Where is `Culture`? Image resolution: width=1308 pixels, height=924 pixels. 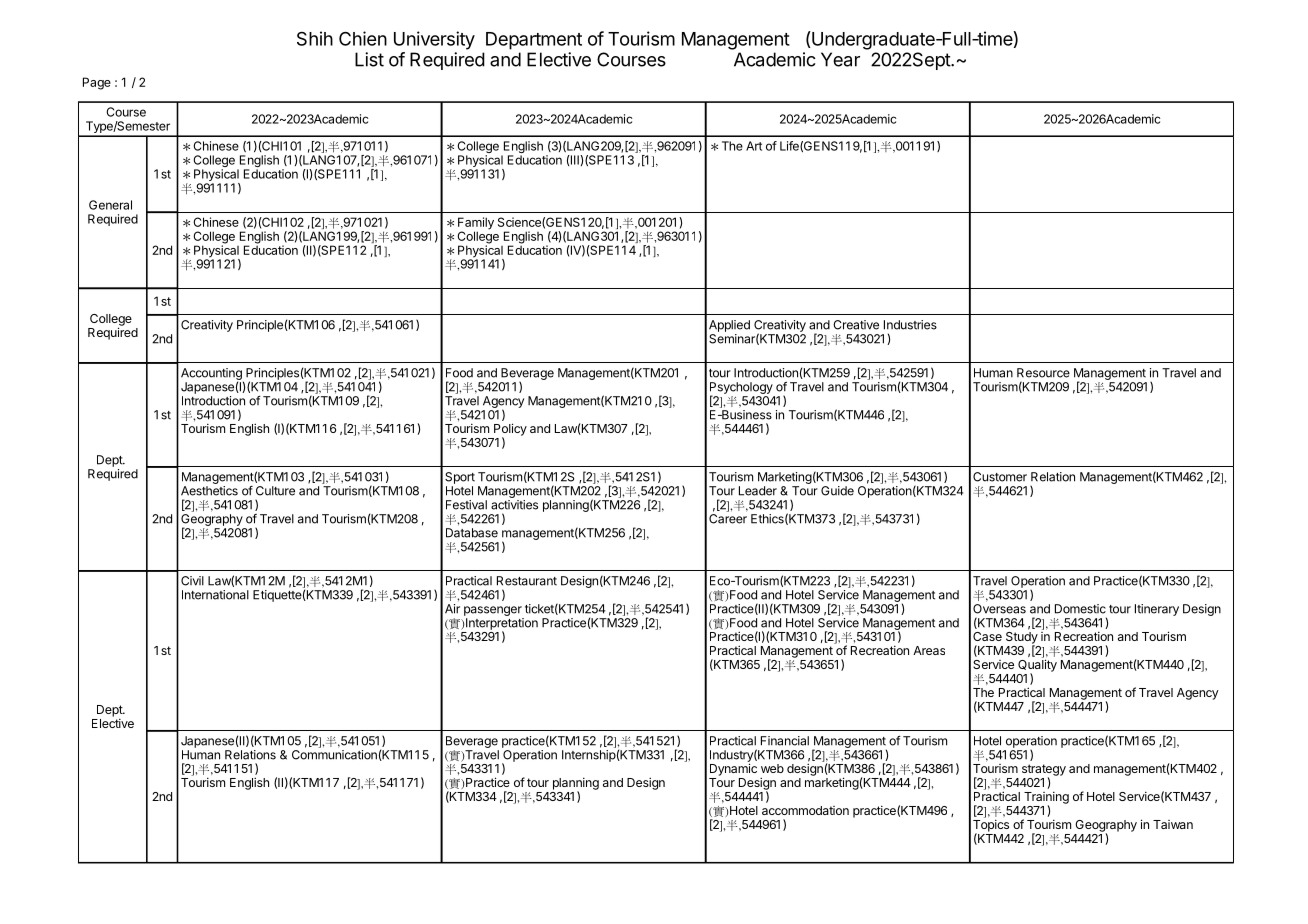 Culture is located at coordinates (275, 491).
